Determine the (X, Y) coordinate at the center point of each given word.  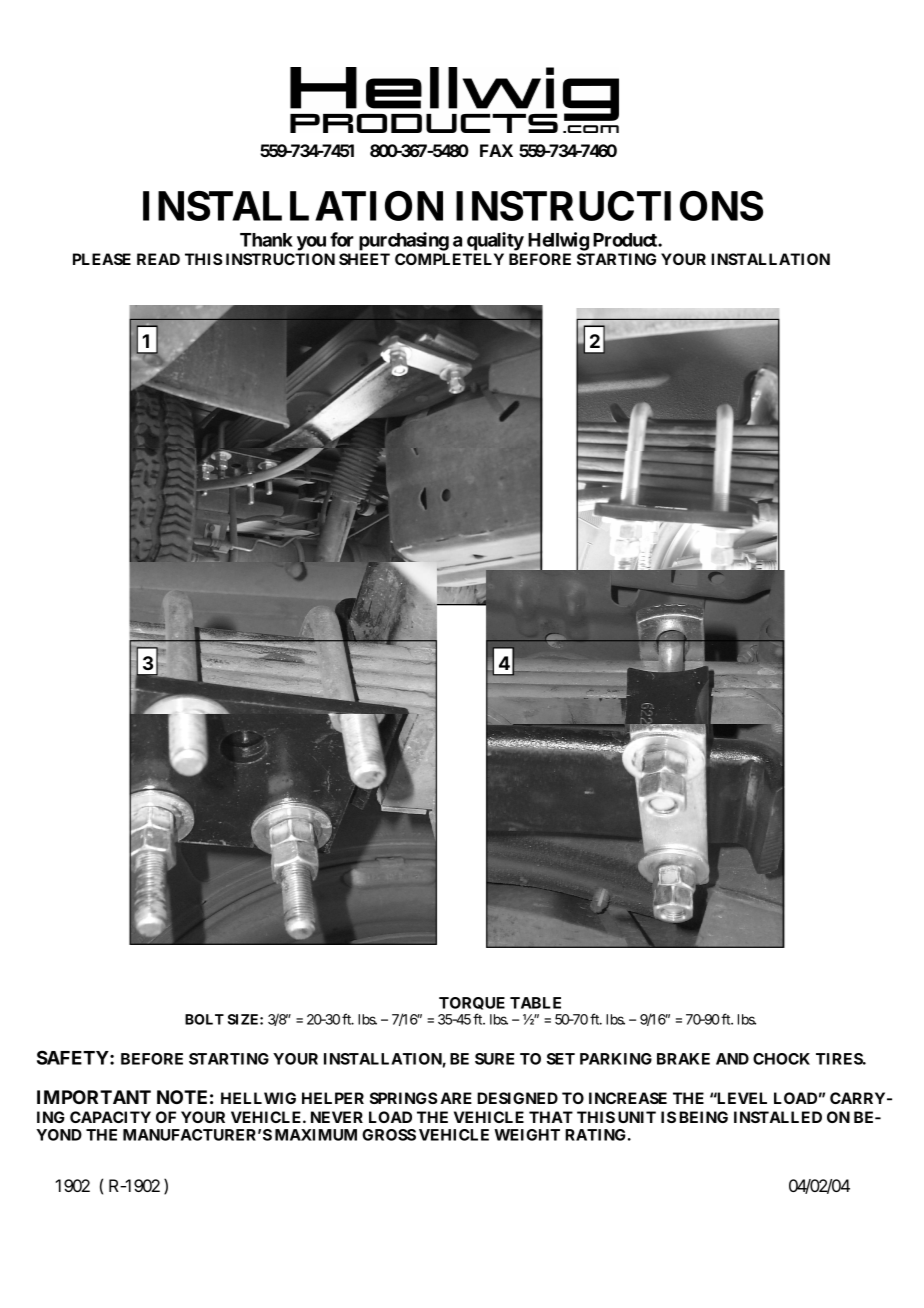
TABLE (535, 1003)
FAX (496, 150)
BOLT (204, 1019)
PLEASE (102, 259)
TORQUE (472, 1005)
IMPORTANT (94, 1097)
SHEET (364, 259)
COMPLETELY (449, 259)
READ (158, 259)
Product (626, 240)
